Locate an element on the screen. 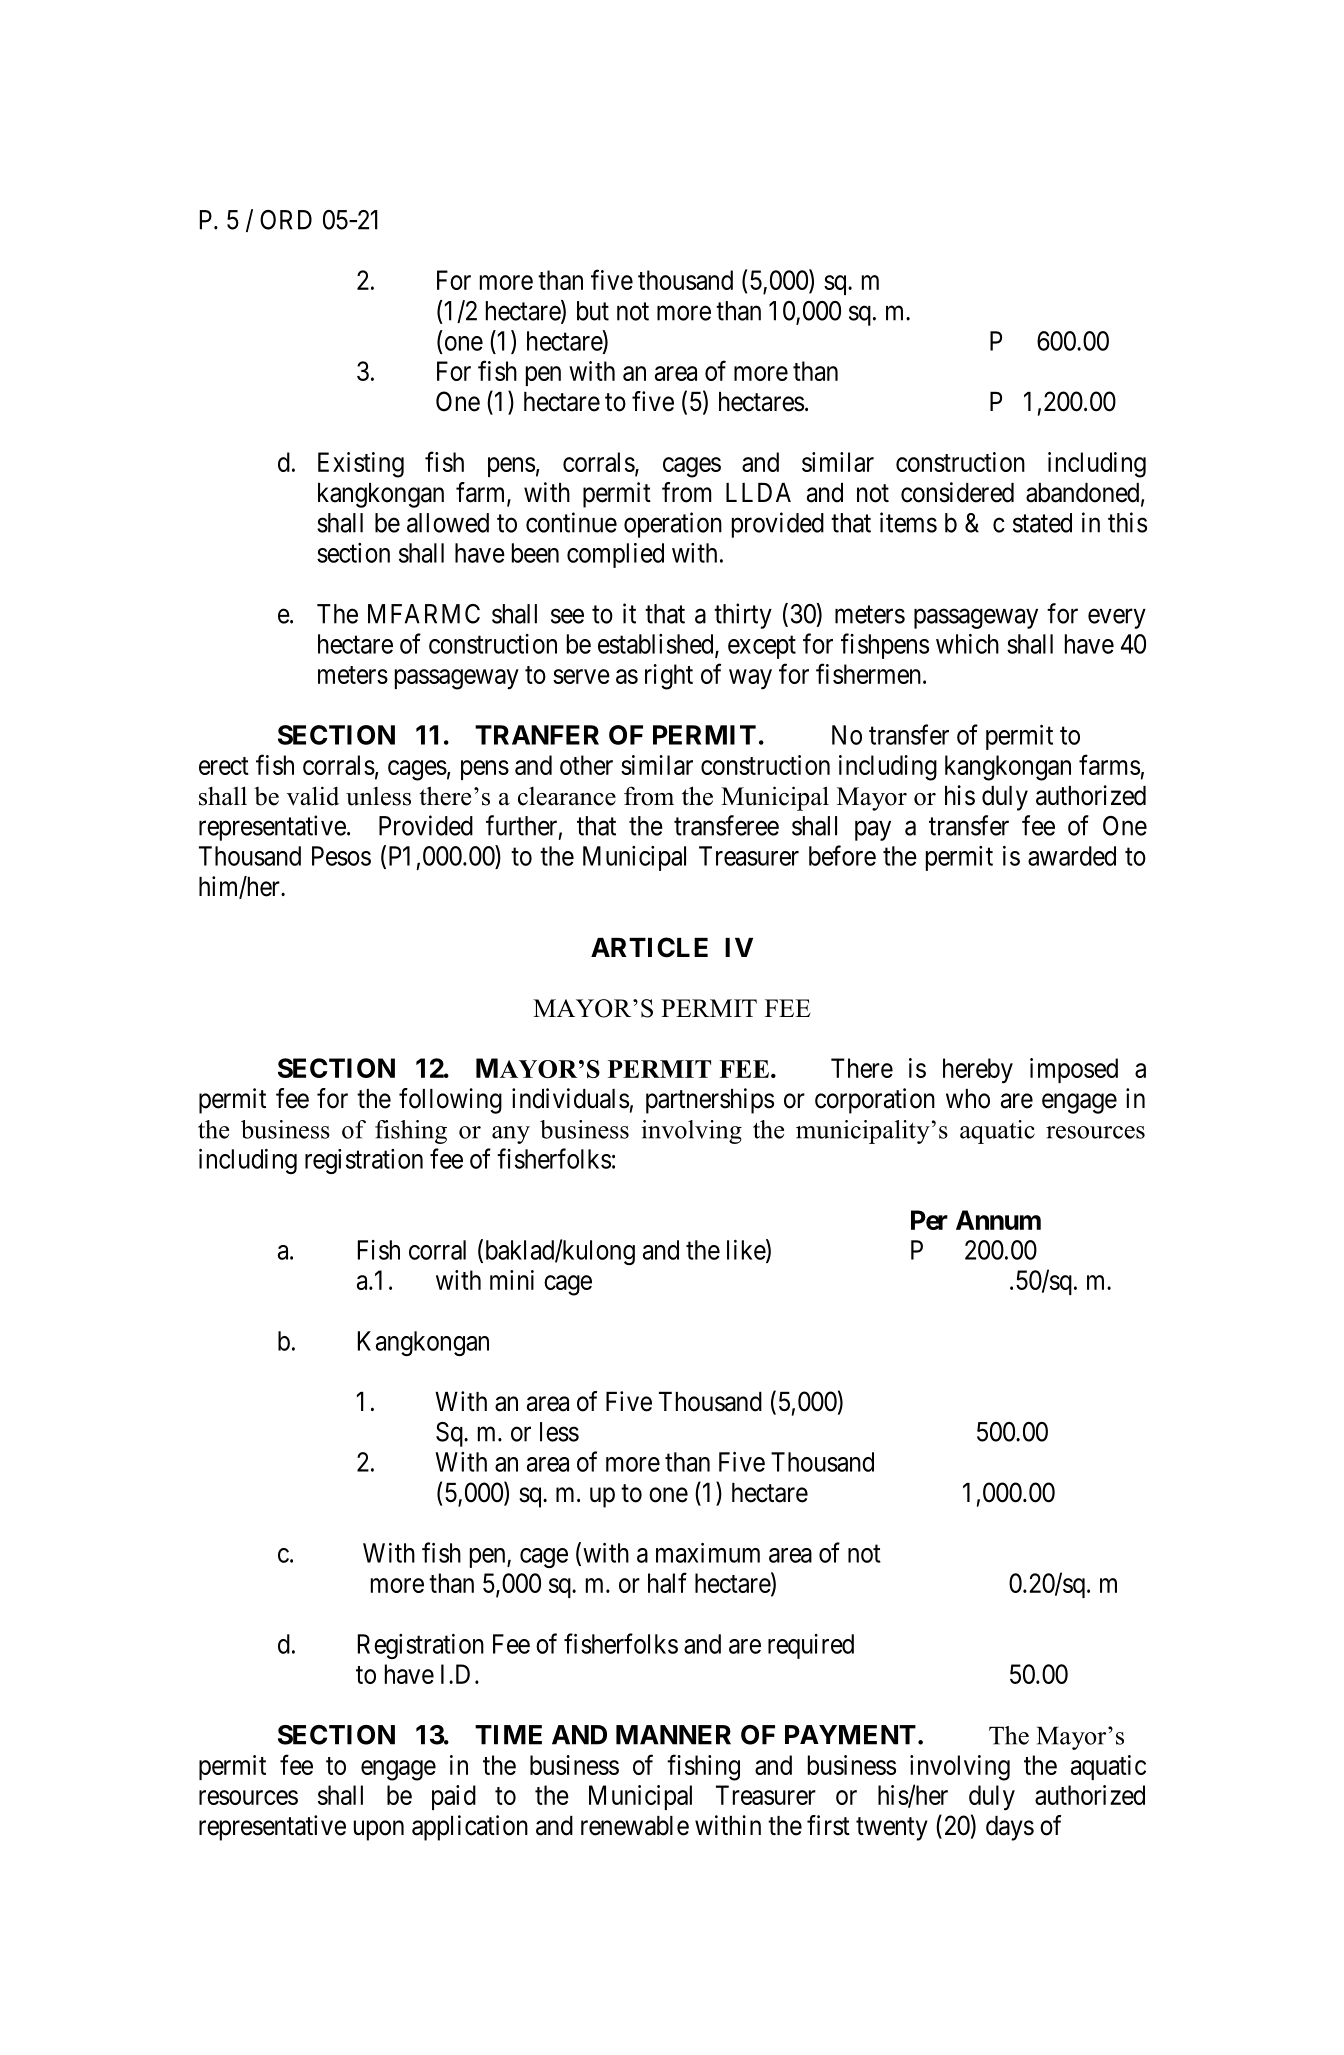 Image resolution: width=1344 pixels, height=2055 pixels. ORD is located at coordinates (286, 220).
